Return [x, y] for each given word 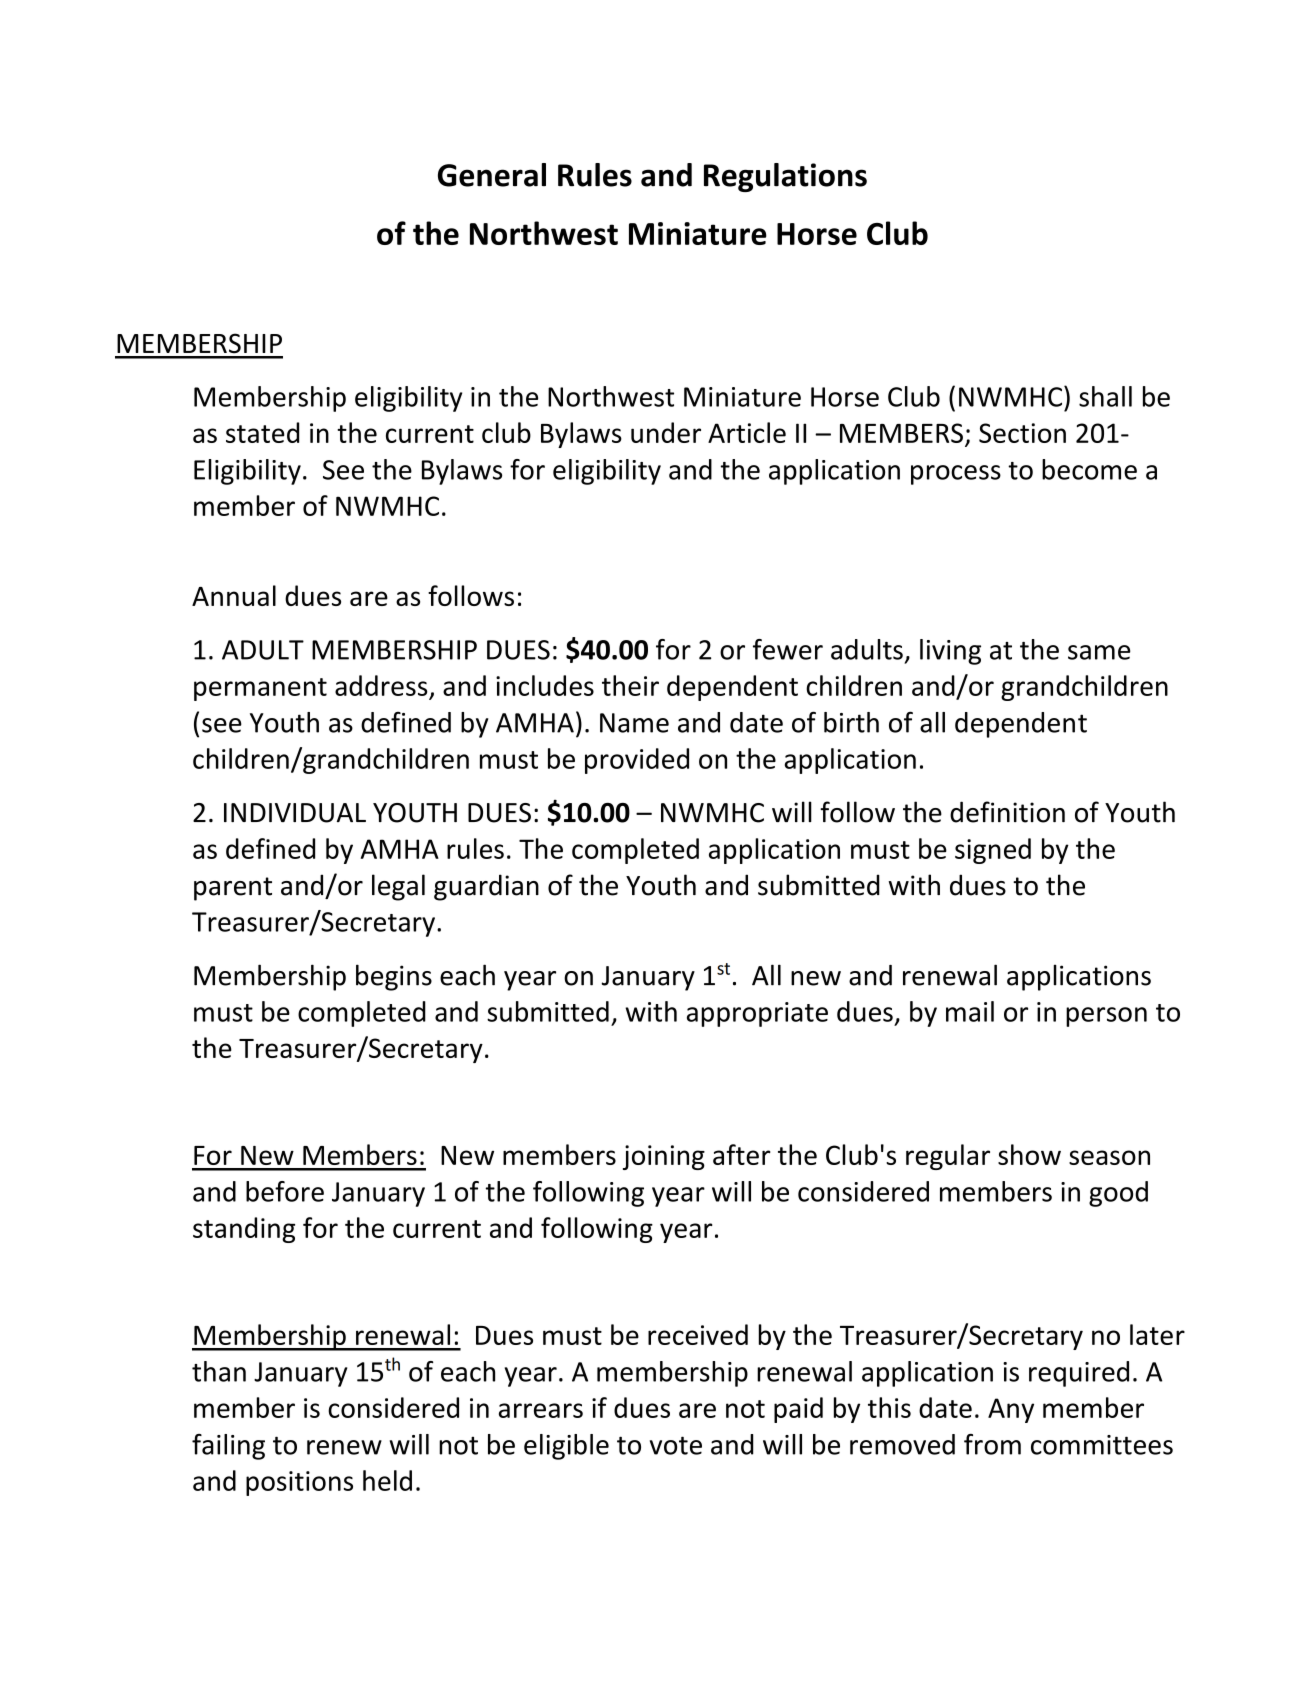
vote [676, 1445]
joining [664, 1157]
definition [1007, 812]
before [285, 1191]
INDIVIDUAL [295, 813]
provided [637, 761]
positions [299, 1483]
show [1029, 1154]
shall [1105, 396]
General [492, 175]
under [666, 432]
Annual [234, 595]
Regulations [785, 177]
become [1089, 469]
